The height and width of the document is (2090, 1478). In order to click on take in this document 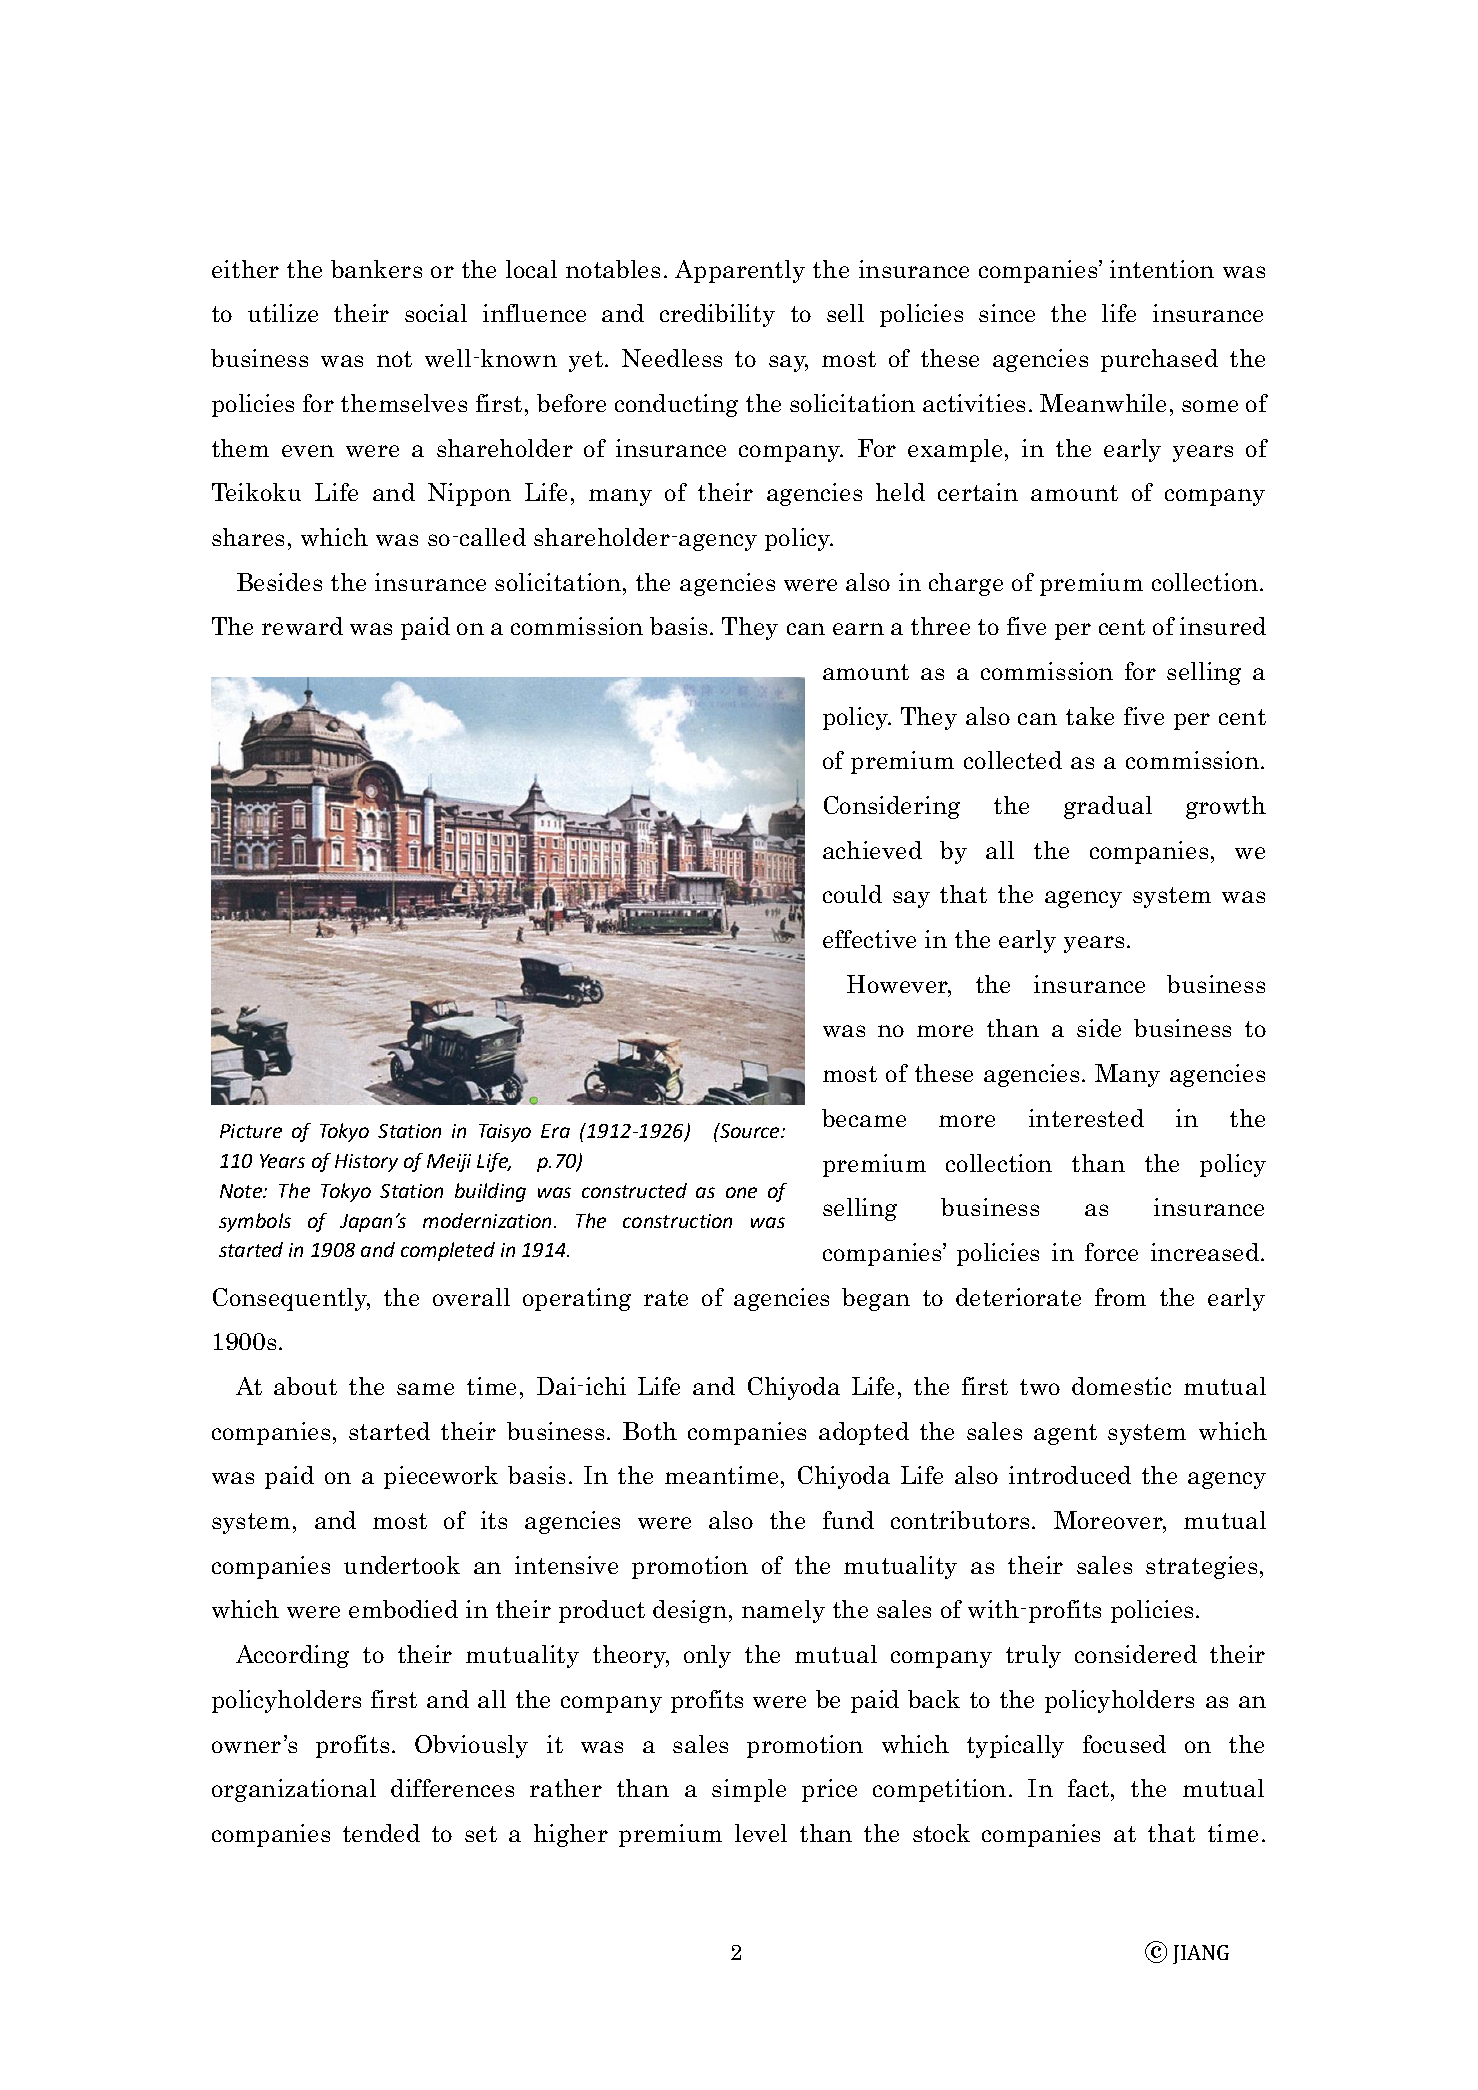, I will do `click(1090, 716)`.
